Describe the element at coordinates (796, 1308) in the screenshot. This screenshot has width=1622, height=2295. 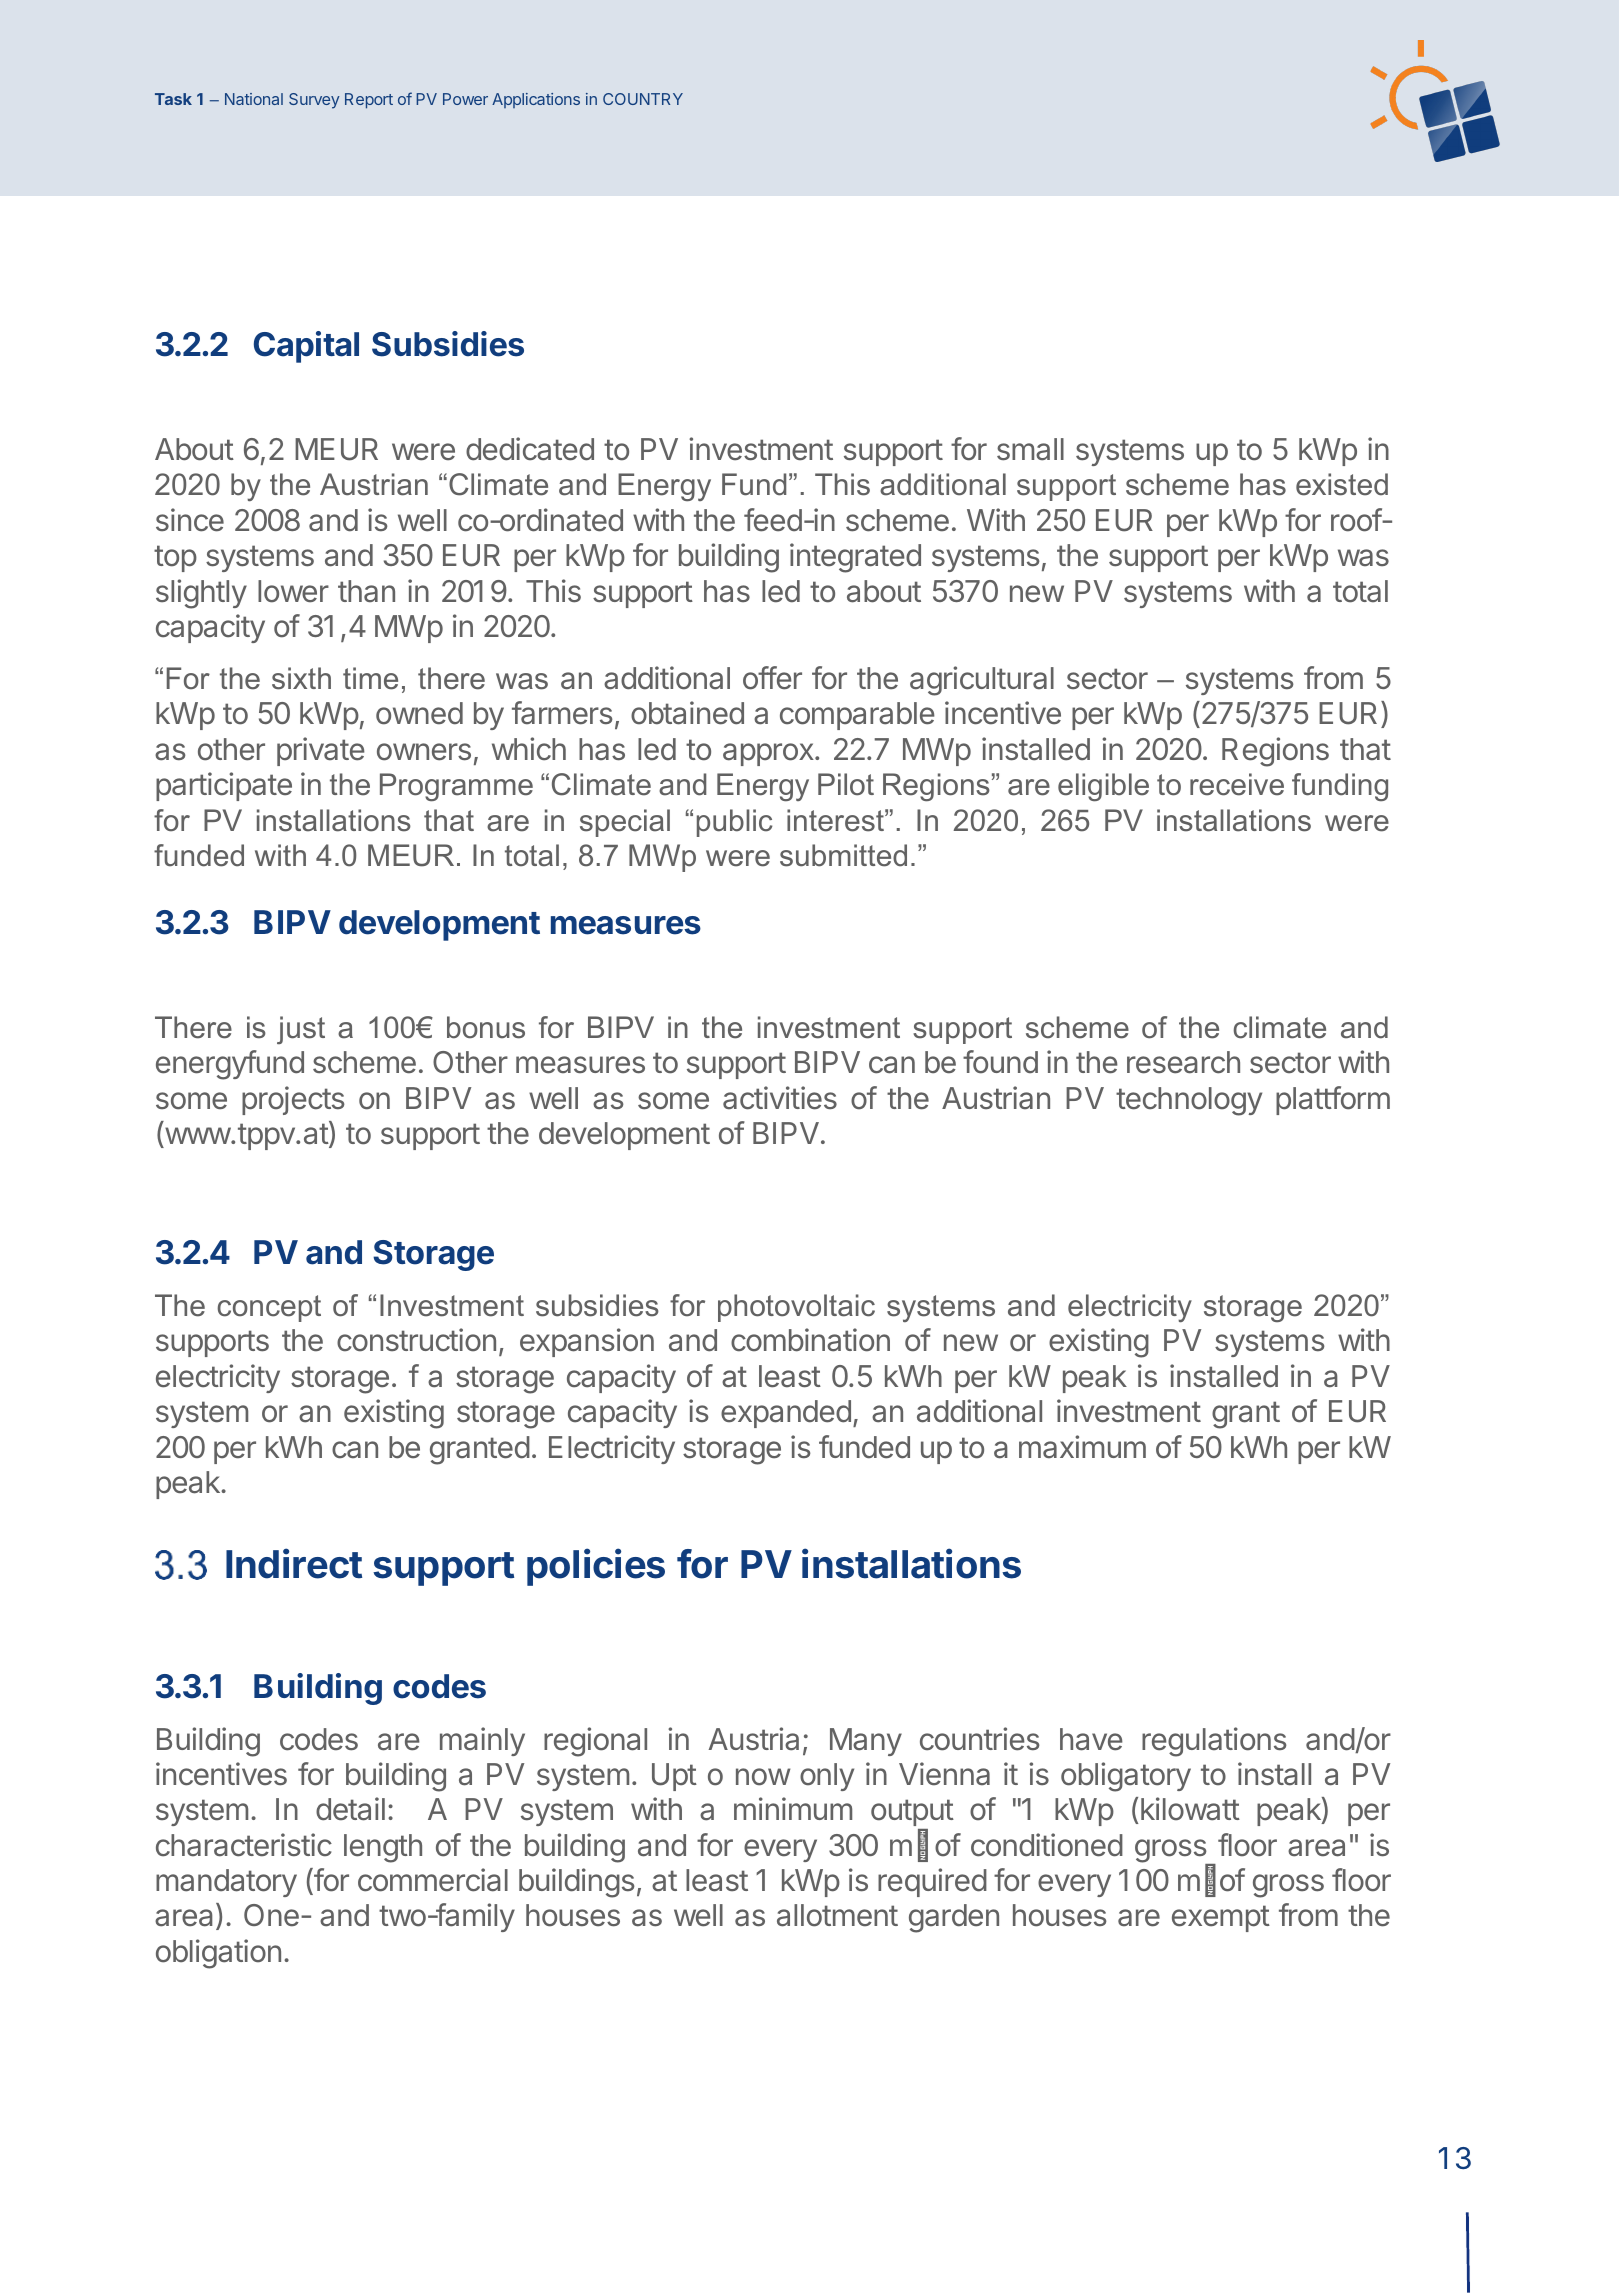
I see `photovoltaic` at that location.
